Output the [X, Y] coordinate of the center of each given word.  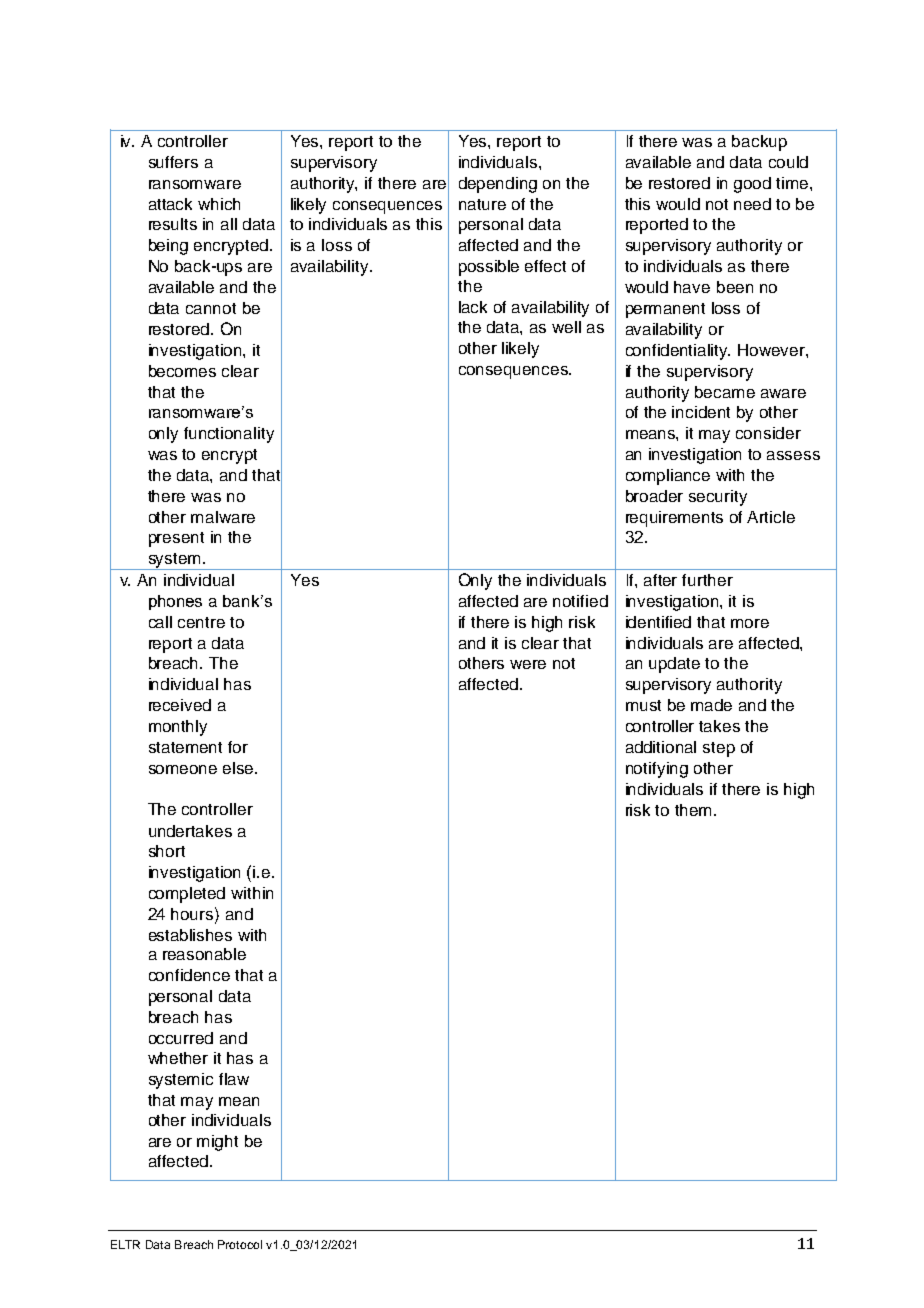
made [711, 705]
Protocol [240, 1244]
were [528, 664]
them [693, 810]
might [217, 1143]
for [238, 747]
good [752, 185]
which [219, 204]
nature [482, 204]
